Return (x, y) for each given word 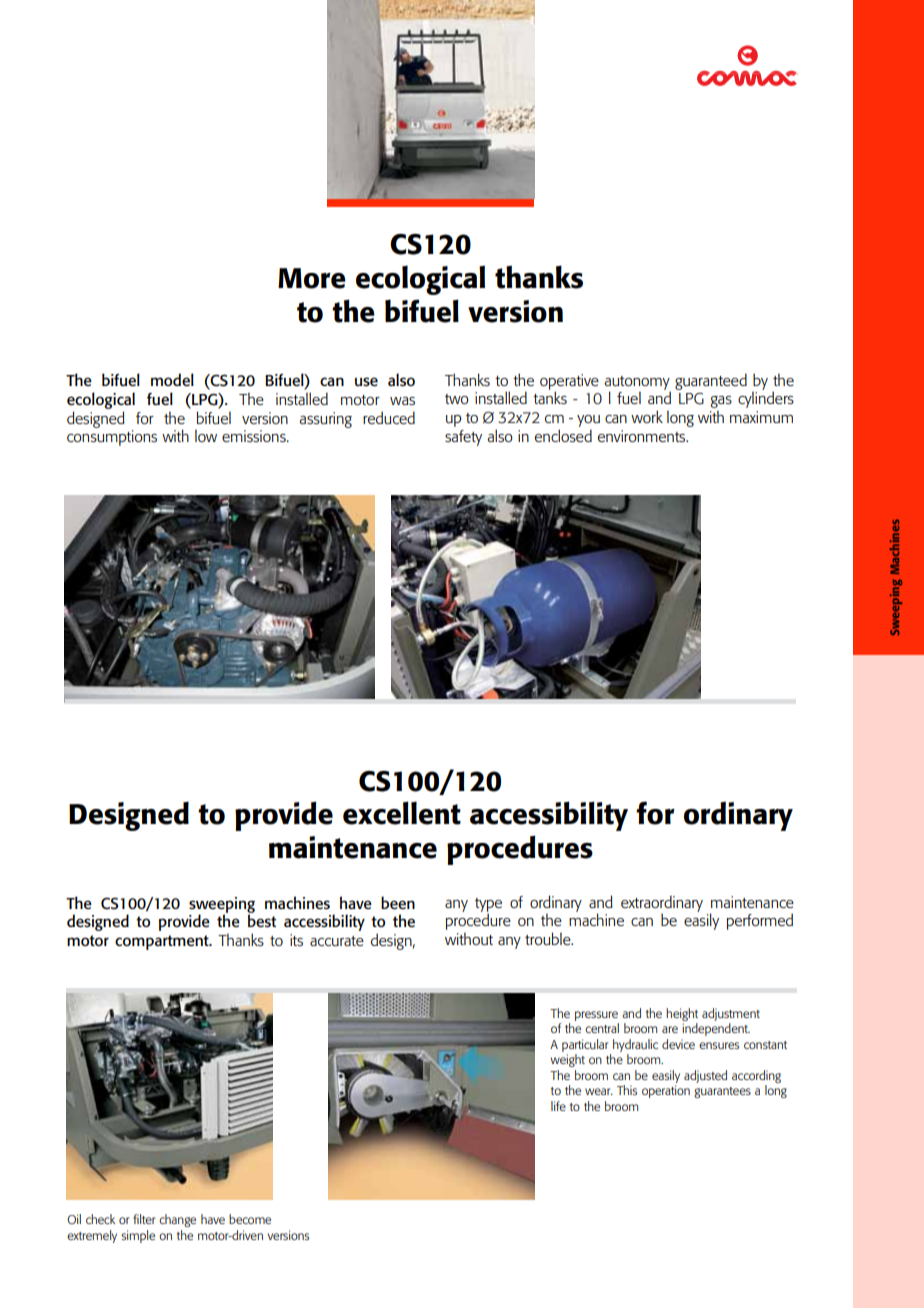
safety (463, 438)
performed (759, 921)
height (682, 1014)
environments (643, 436)
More (312, 278)
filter (144, 1219)
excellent (402, 813)
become (250, 1219)
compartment (163, 942)
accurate (337, 941)
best (262, 920)
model (172, 379)
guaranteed (711, 381)
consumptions (112, 438)
